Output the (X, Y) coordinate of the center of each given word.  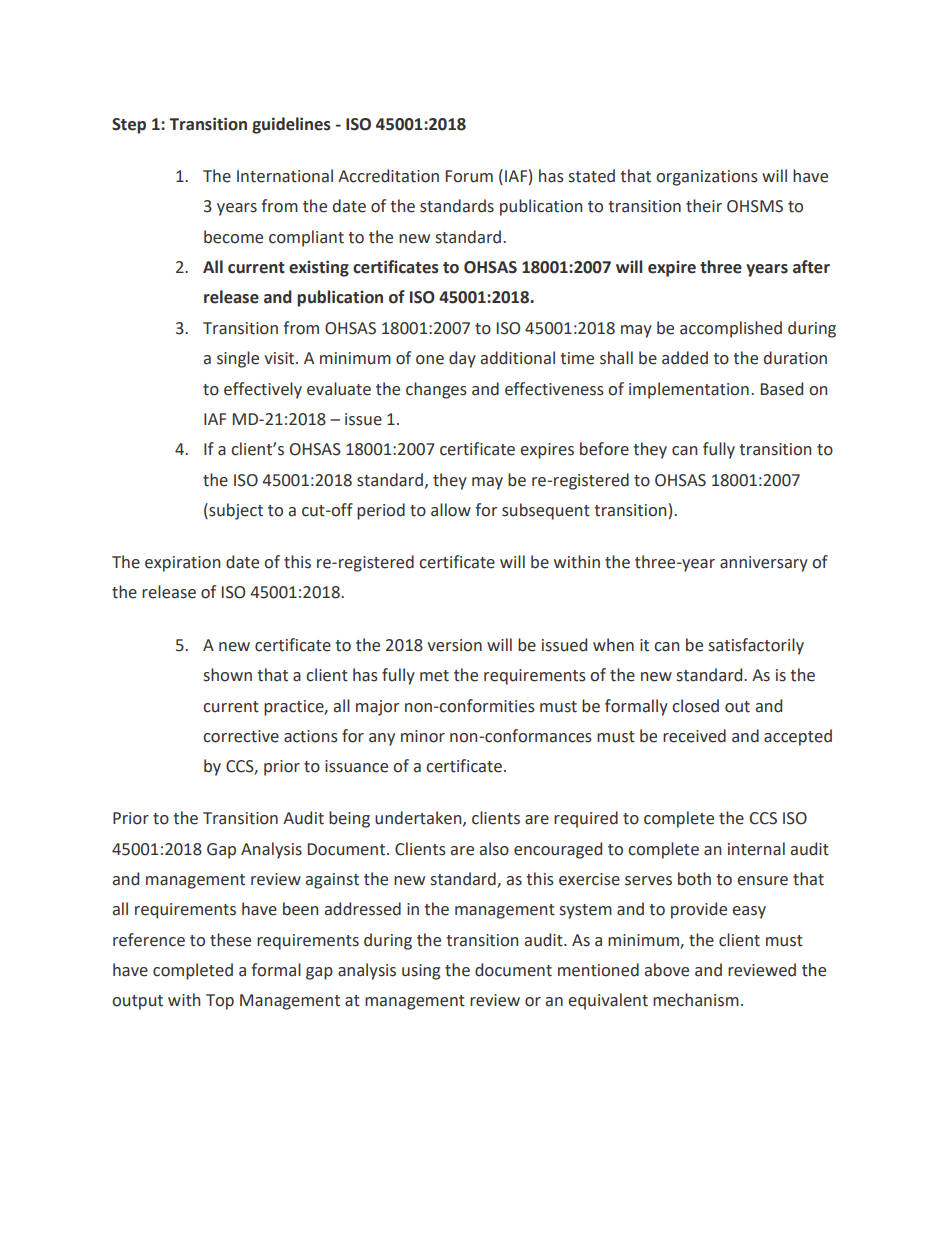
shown (228, 675)
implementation (689, 390)
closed (695, 706)
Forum (469, 176)
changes (436, 390)
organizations (707, 178)
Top (220, 1002)
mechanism (696, 1000)
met (434, 676)
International (285, 176)
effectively (263, 390)
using (421, 972)
